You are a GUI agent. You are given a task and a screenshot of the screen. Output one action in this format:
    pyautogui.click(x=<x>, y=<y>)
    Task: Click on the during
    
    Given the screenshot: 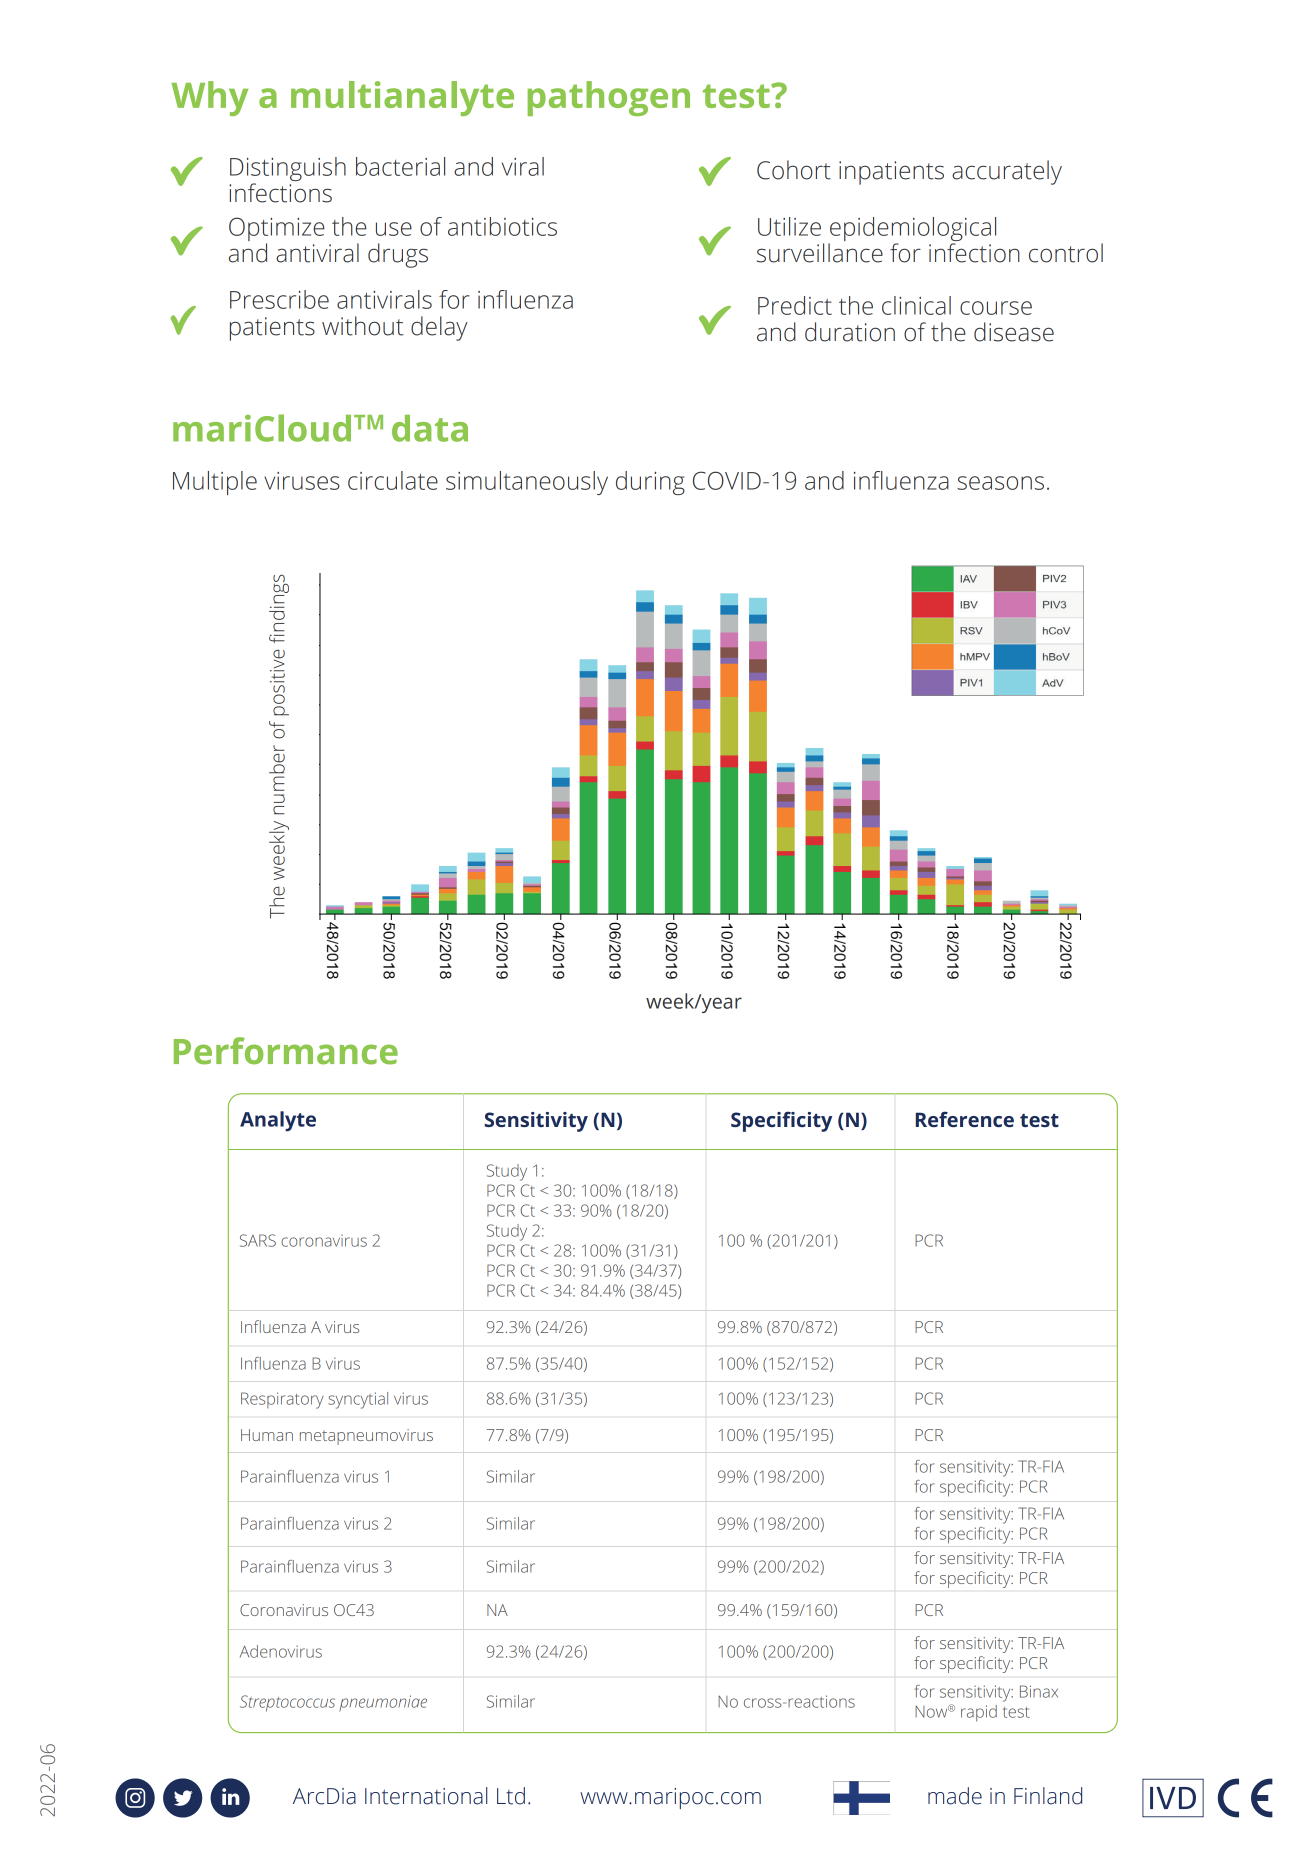 What is the action you would take?
    pyautogui.click(x=650, y=483)
